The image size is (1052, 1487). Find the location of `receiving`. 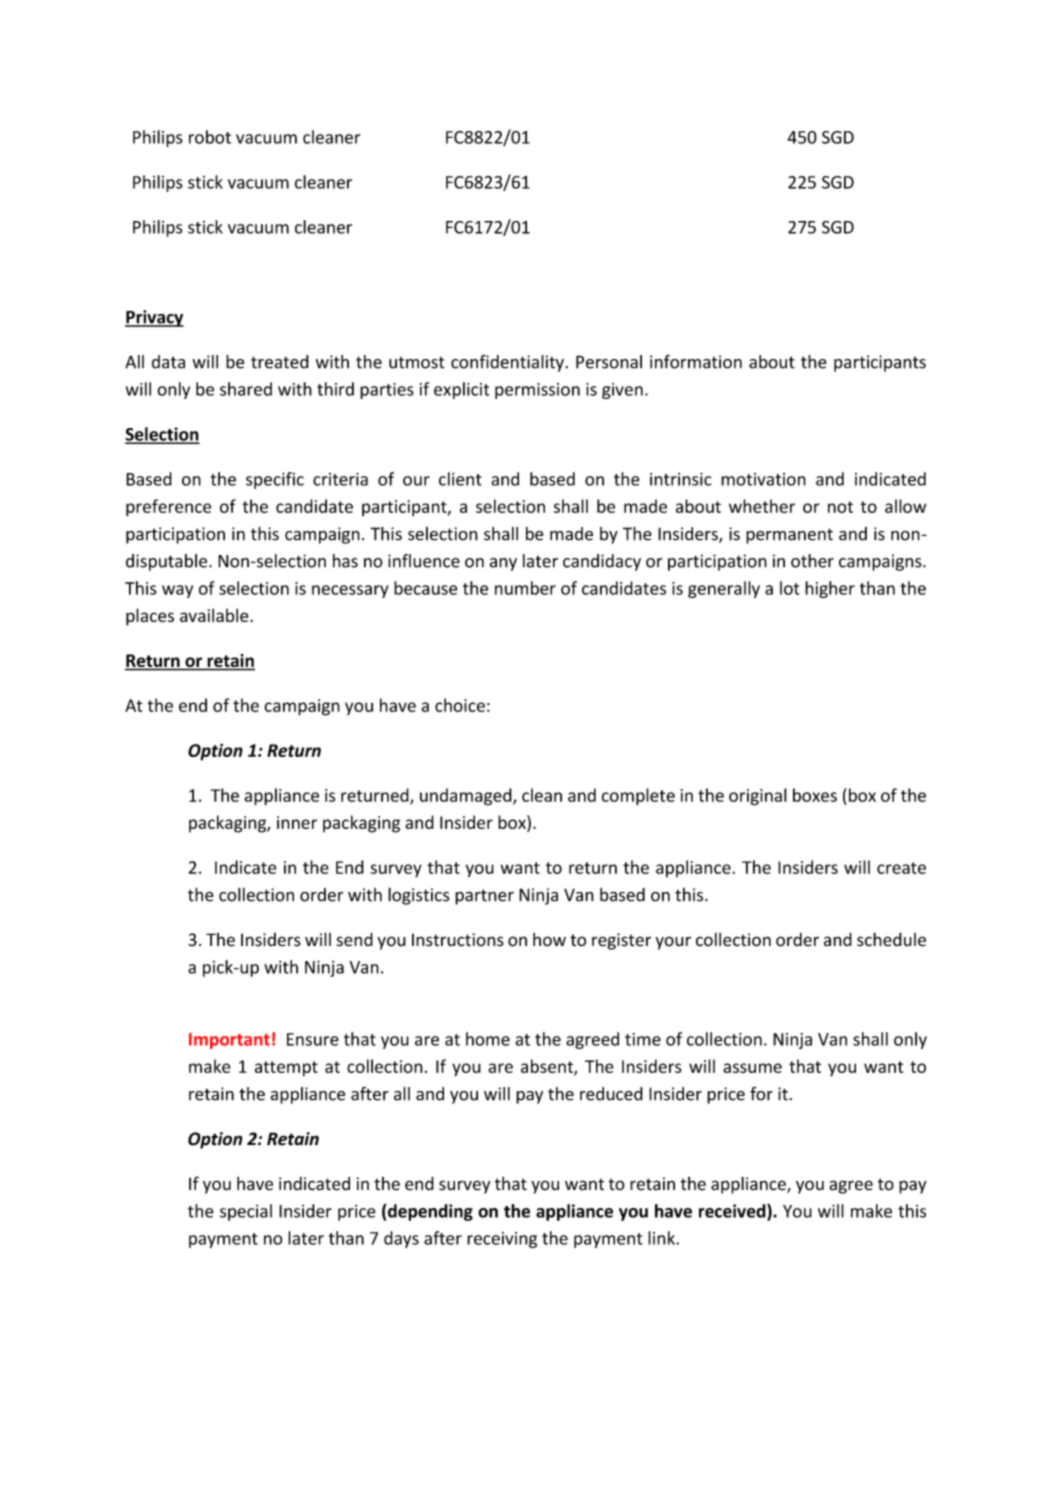

receiving is located at coordinates (502, 1240).
